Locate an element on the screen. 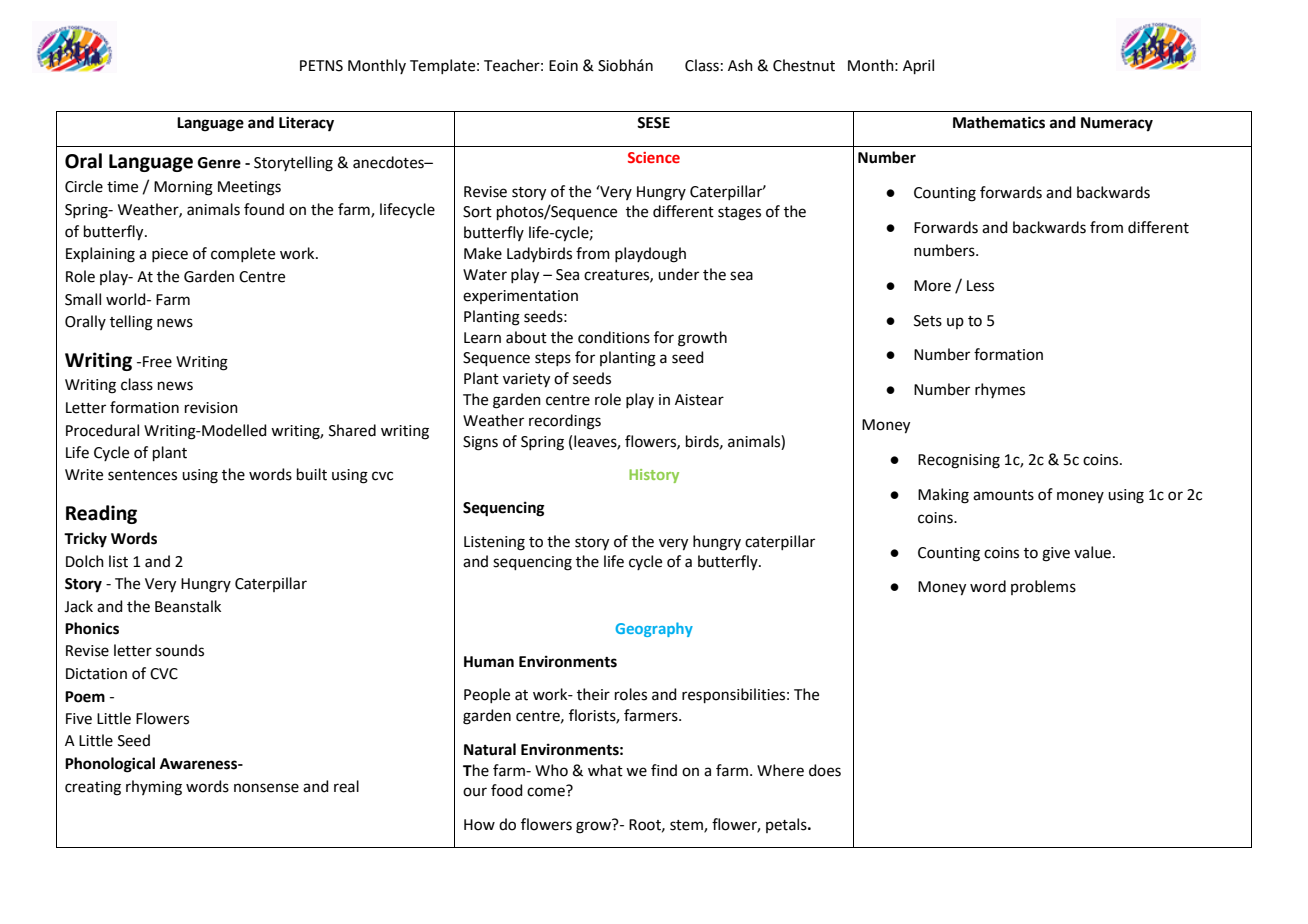  give is located at coordinates (1056, 554).
